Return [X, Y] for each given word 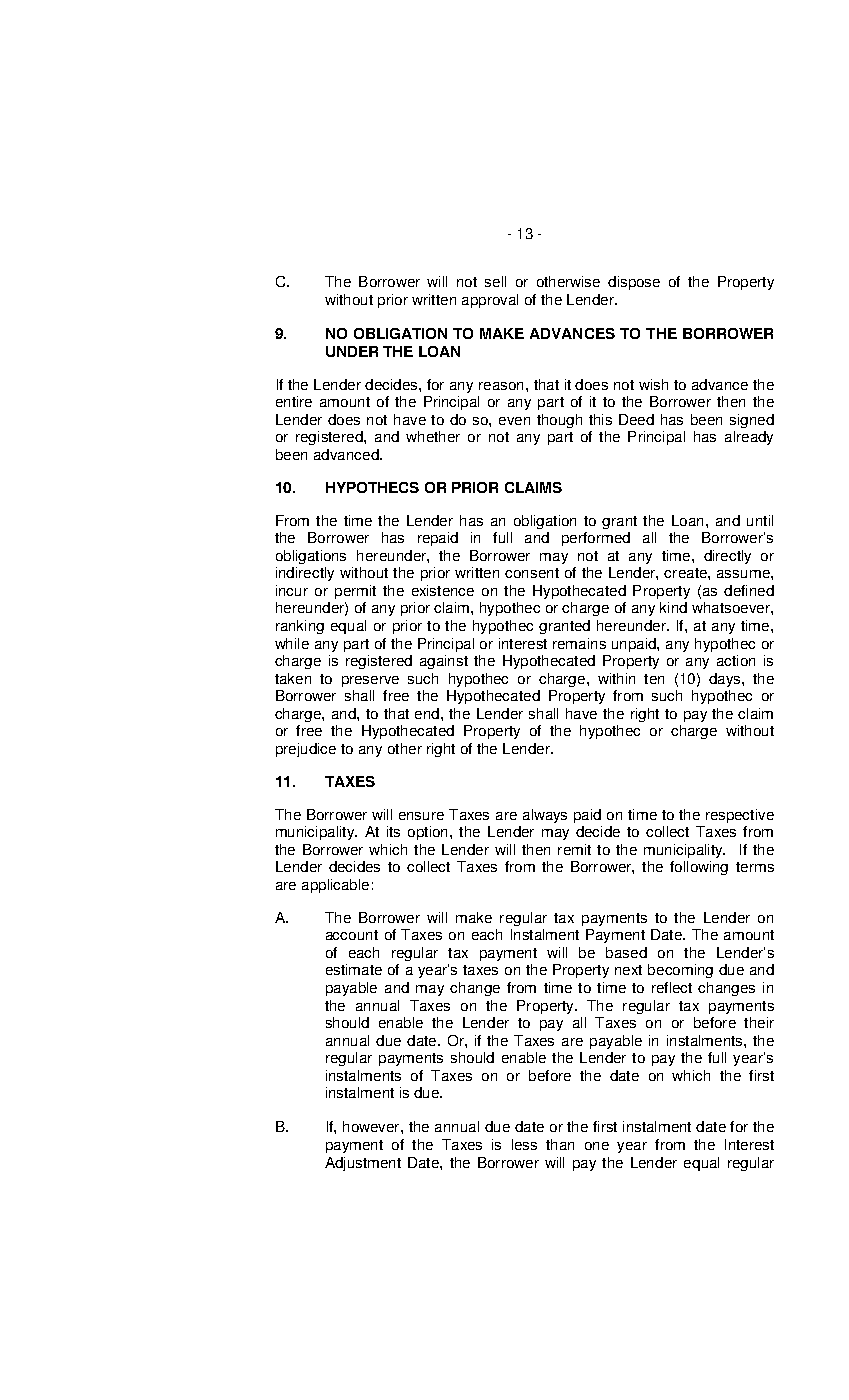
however [372, 1126]
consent [532, 573]
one [597, 1146]
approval [490, 301]
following [699, 868]
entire [294, 401]
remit [574, 849]
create [686, 573]
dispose [634, 283]
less [524, 1144]
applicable [335, 886]
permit [355, 592]
